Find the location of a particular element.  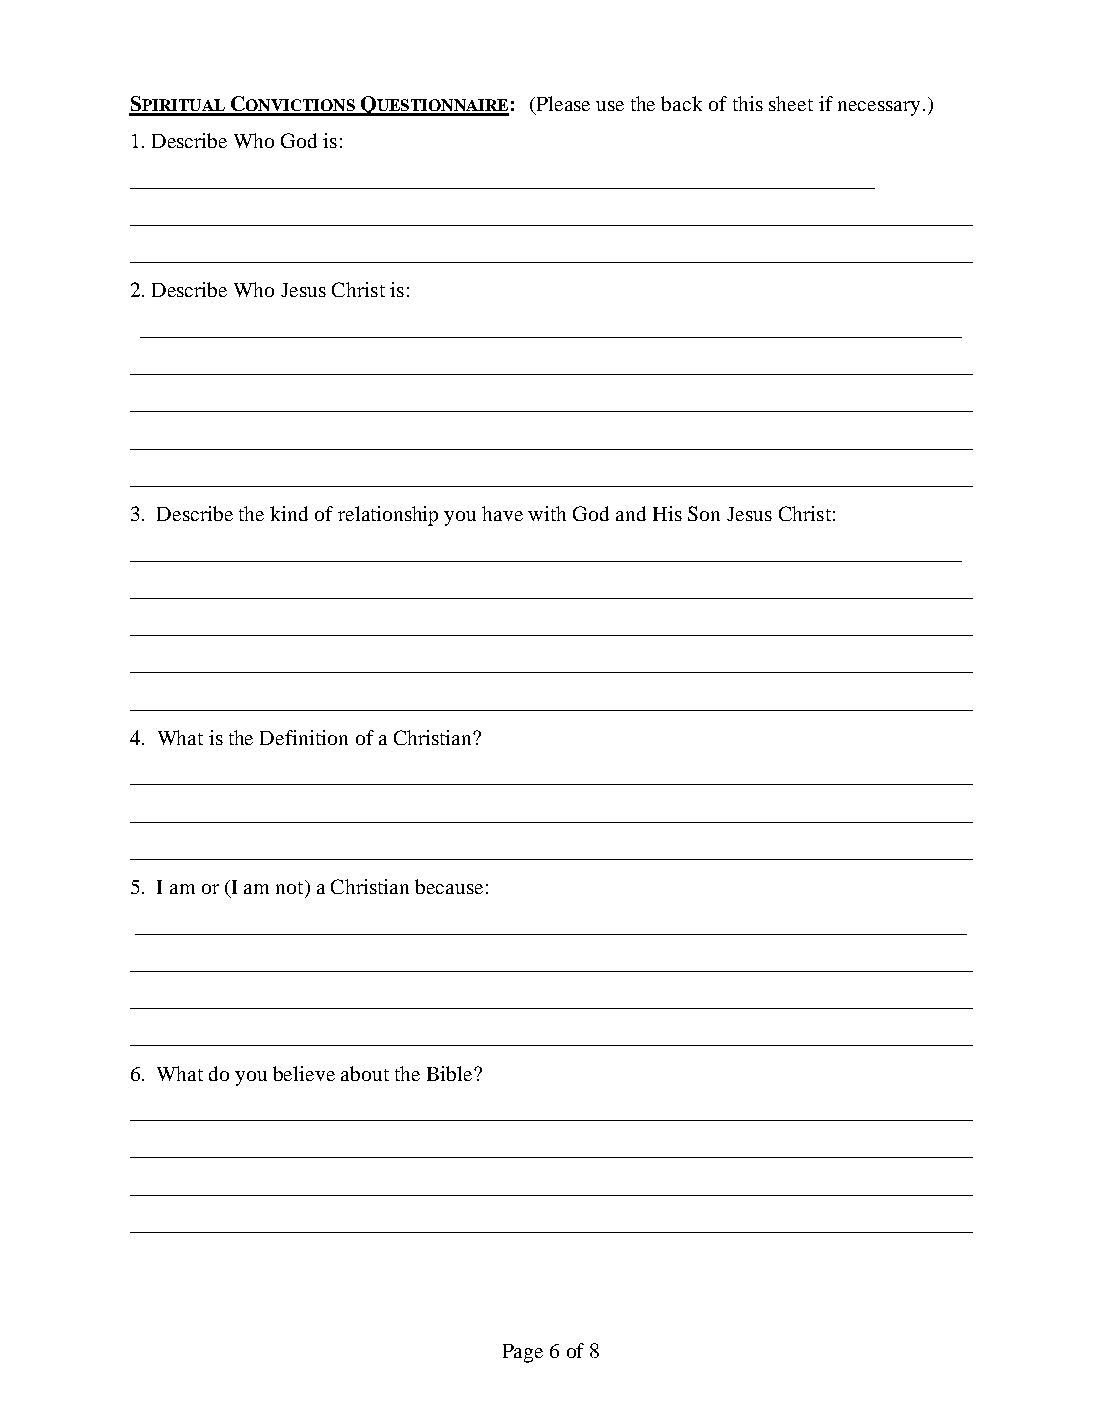

Please is located at coordinates (562, 105).
